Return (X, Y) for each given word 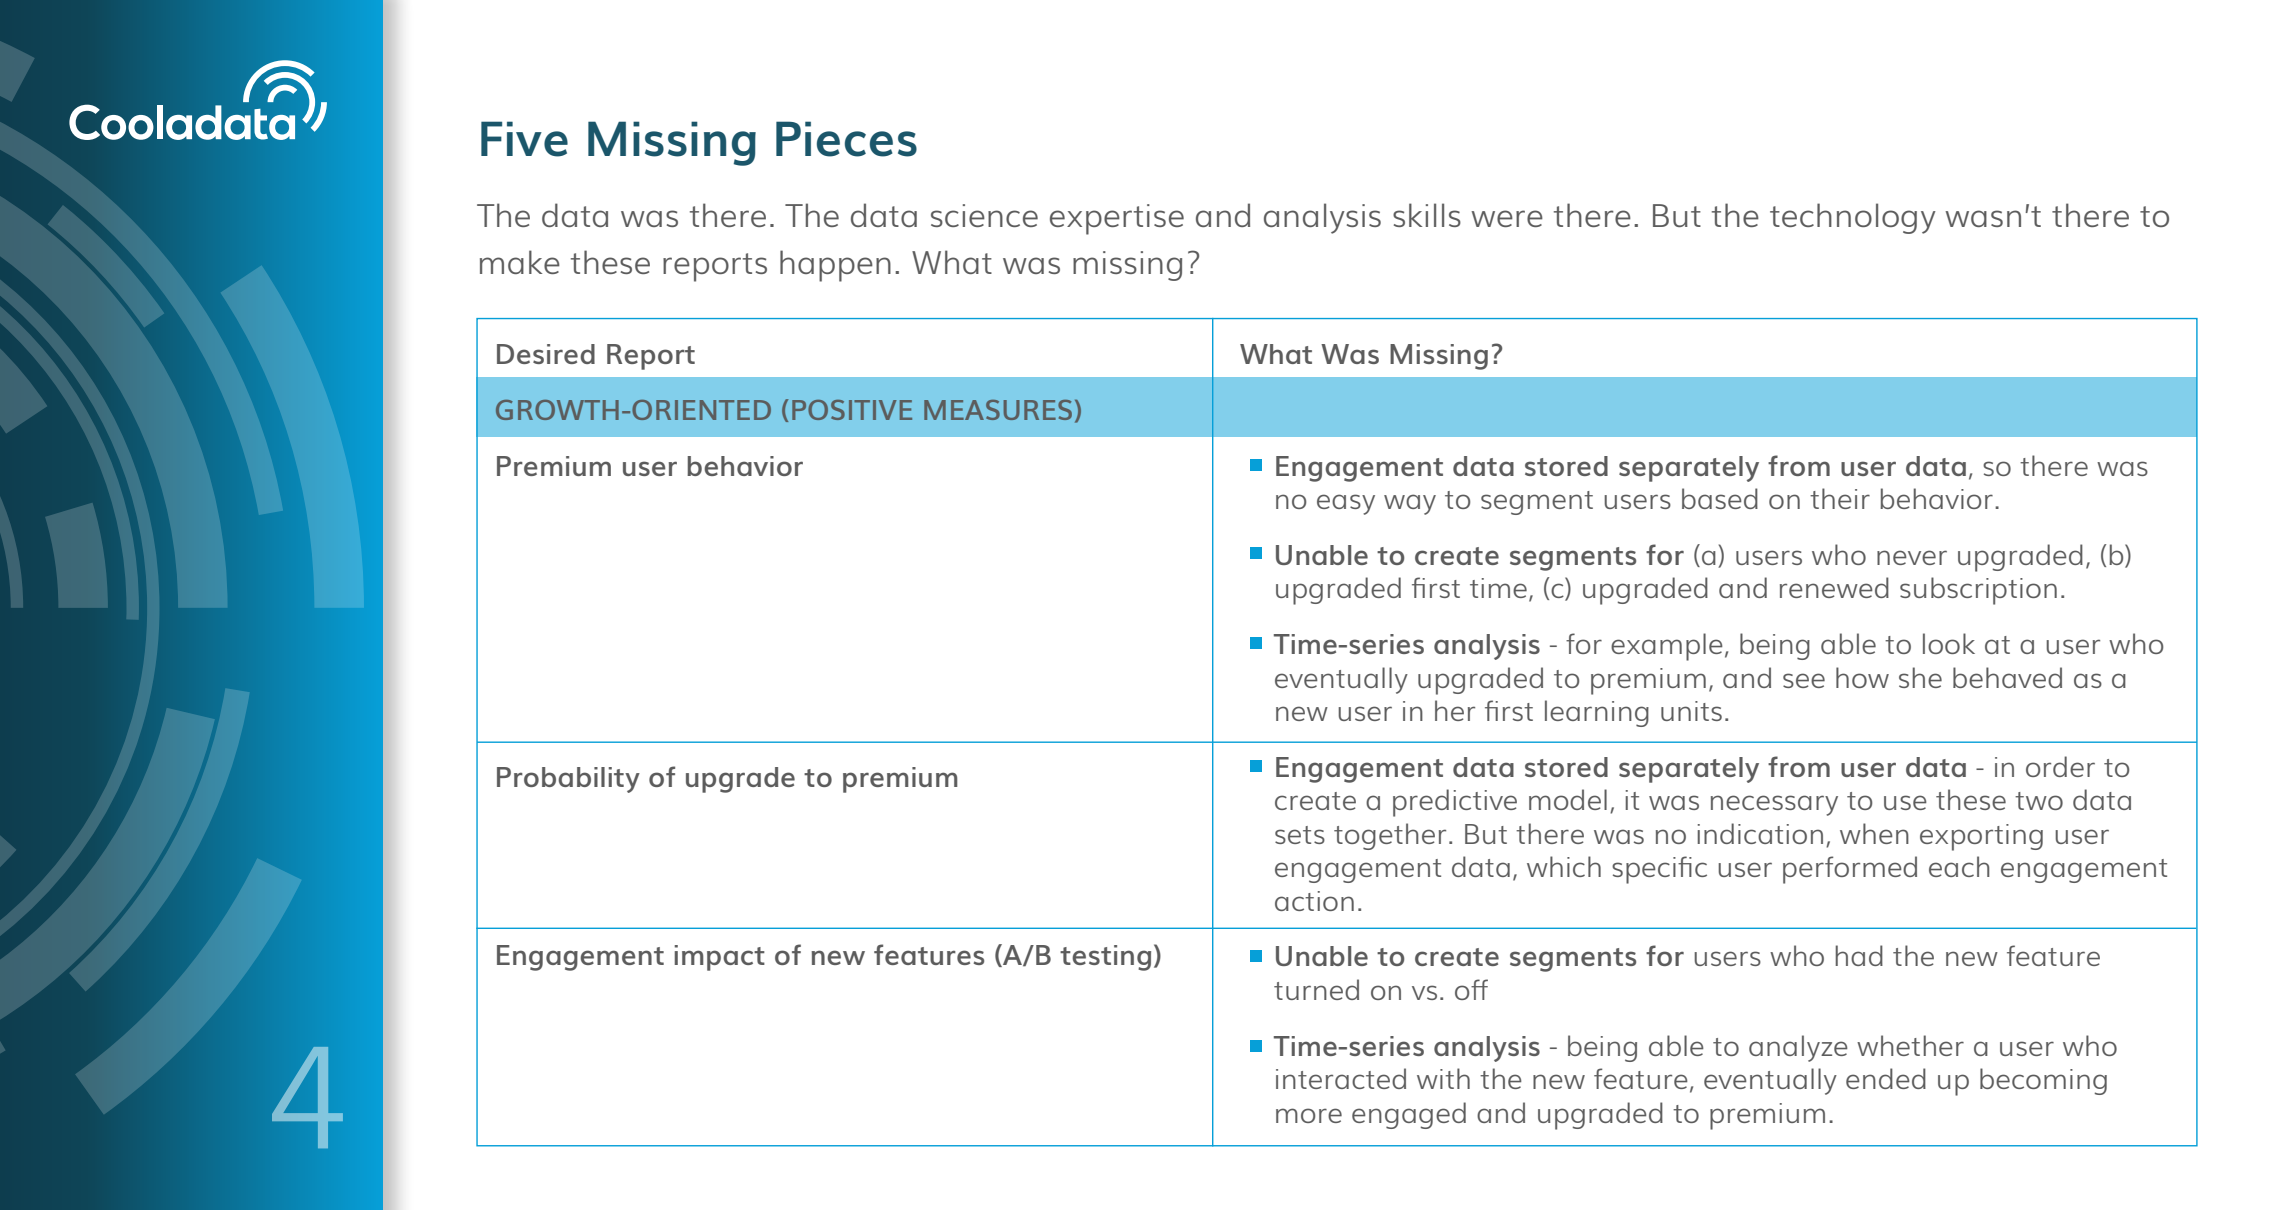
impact (720, 958)
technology (1853, 218)
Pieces (846, 139)
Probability (568, 780)
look (1949, 643)
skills (1427, 215)
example (1667, 647)
